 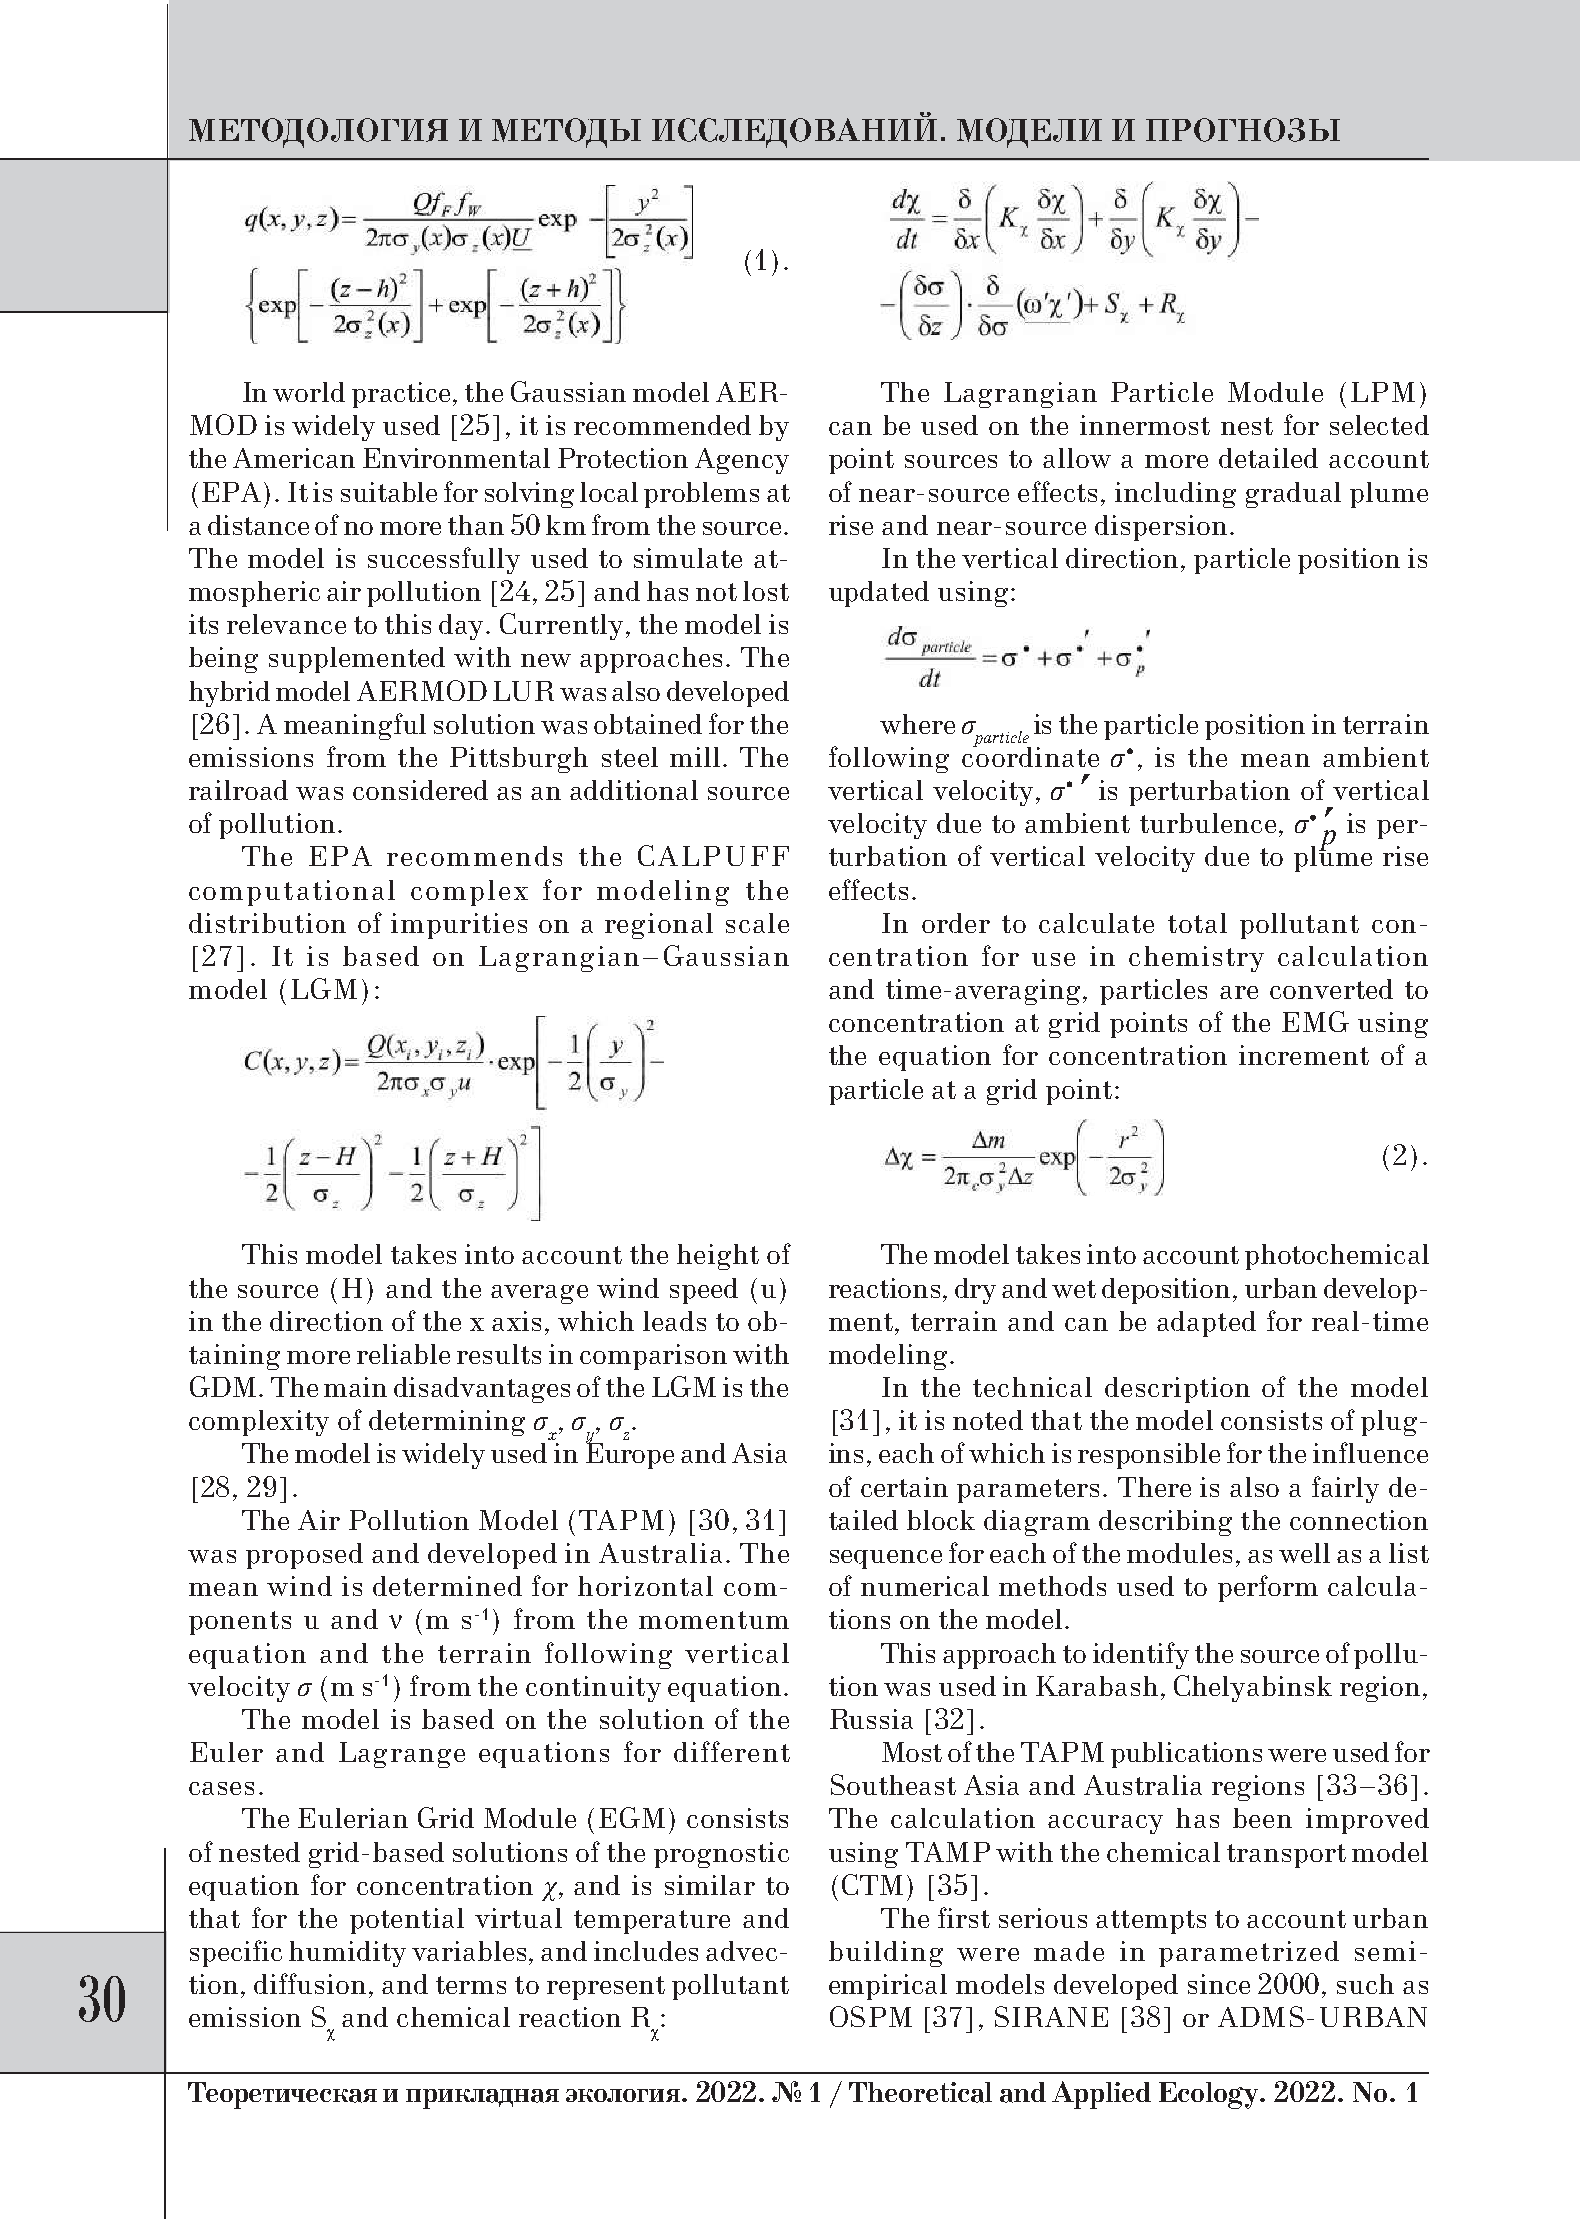 I want to click on humidity, so click(x=347, y=1954).
